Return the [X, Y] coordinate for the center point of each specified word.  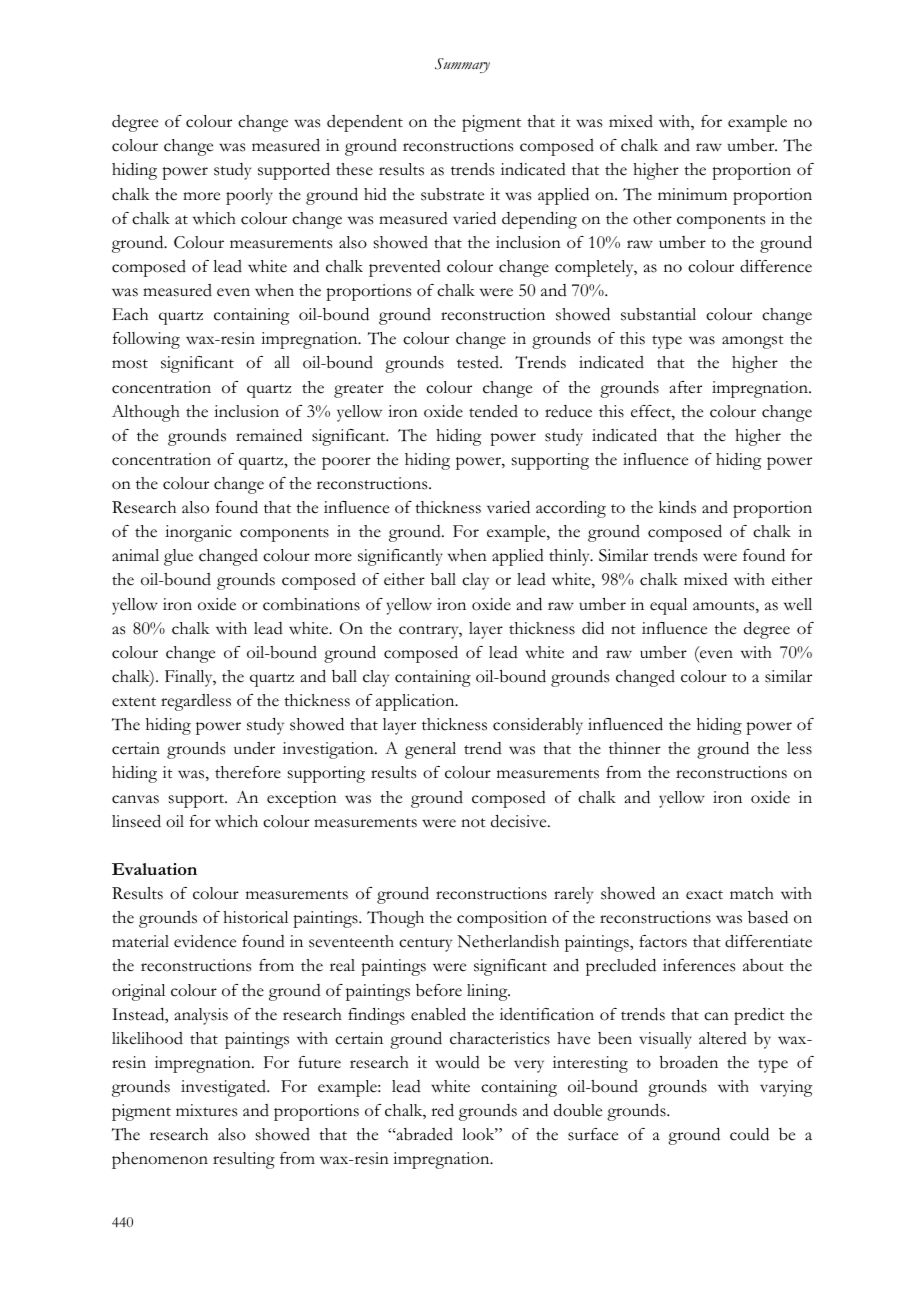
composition [502, 919]
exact [704, 895]
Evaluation [154, 869]
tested [479, 362]
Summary [462, 65]
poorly [249, 196]
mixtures [206, 1110]
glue [178, 557]
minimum [692, 194]
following [146, 340]
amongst [753, 342]
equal [668, 606]
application [416, 702]
